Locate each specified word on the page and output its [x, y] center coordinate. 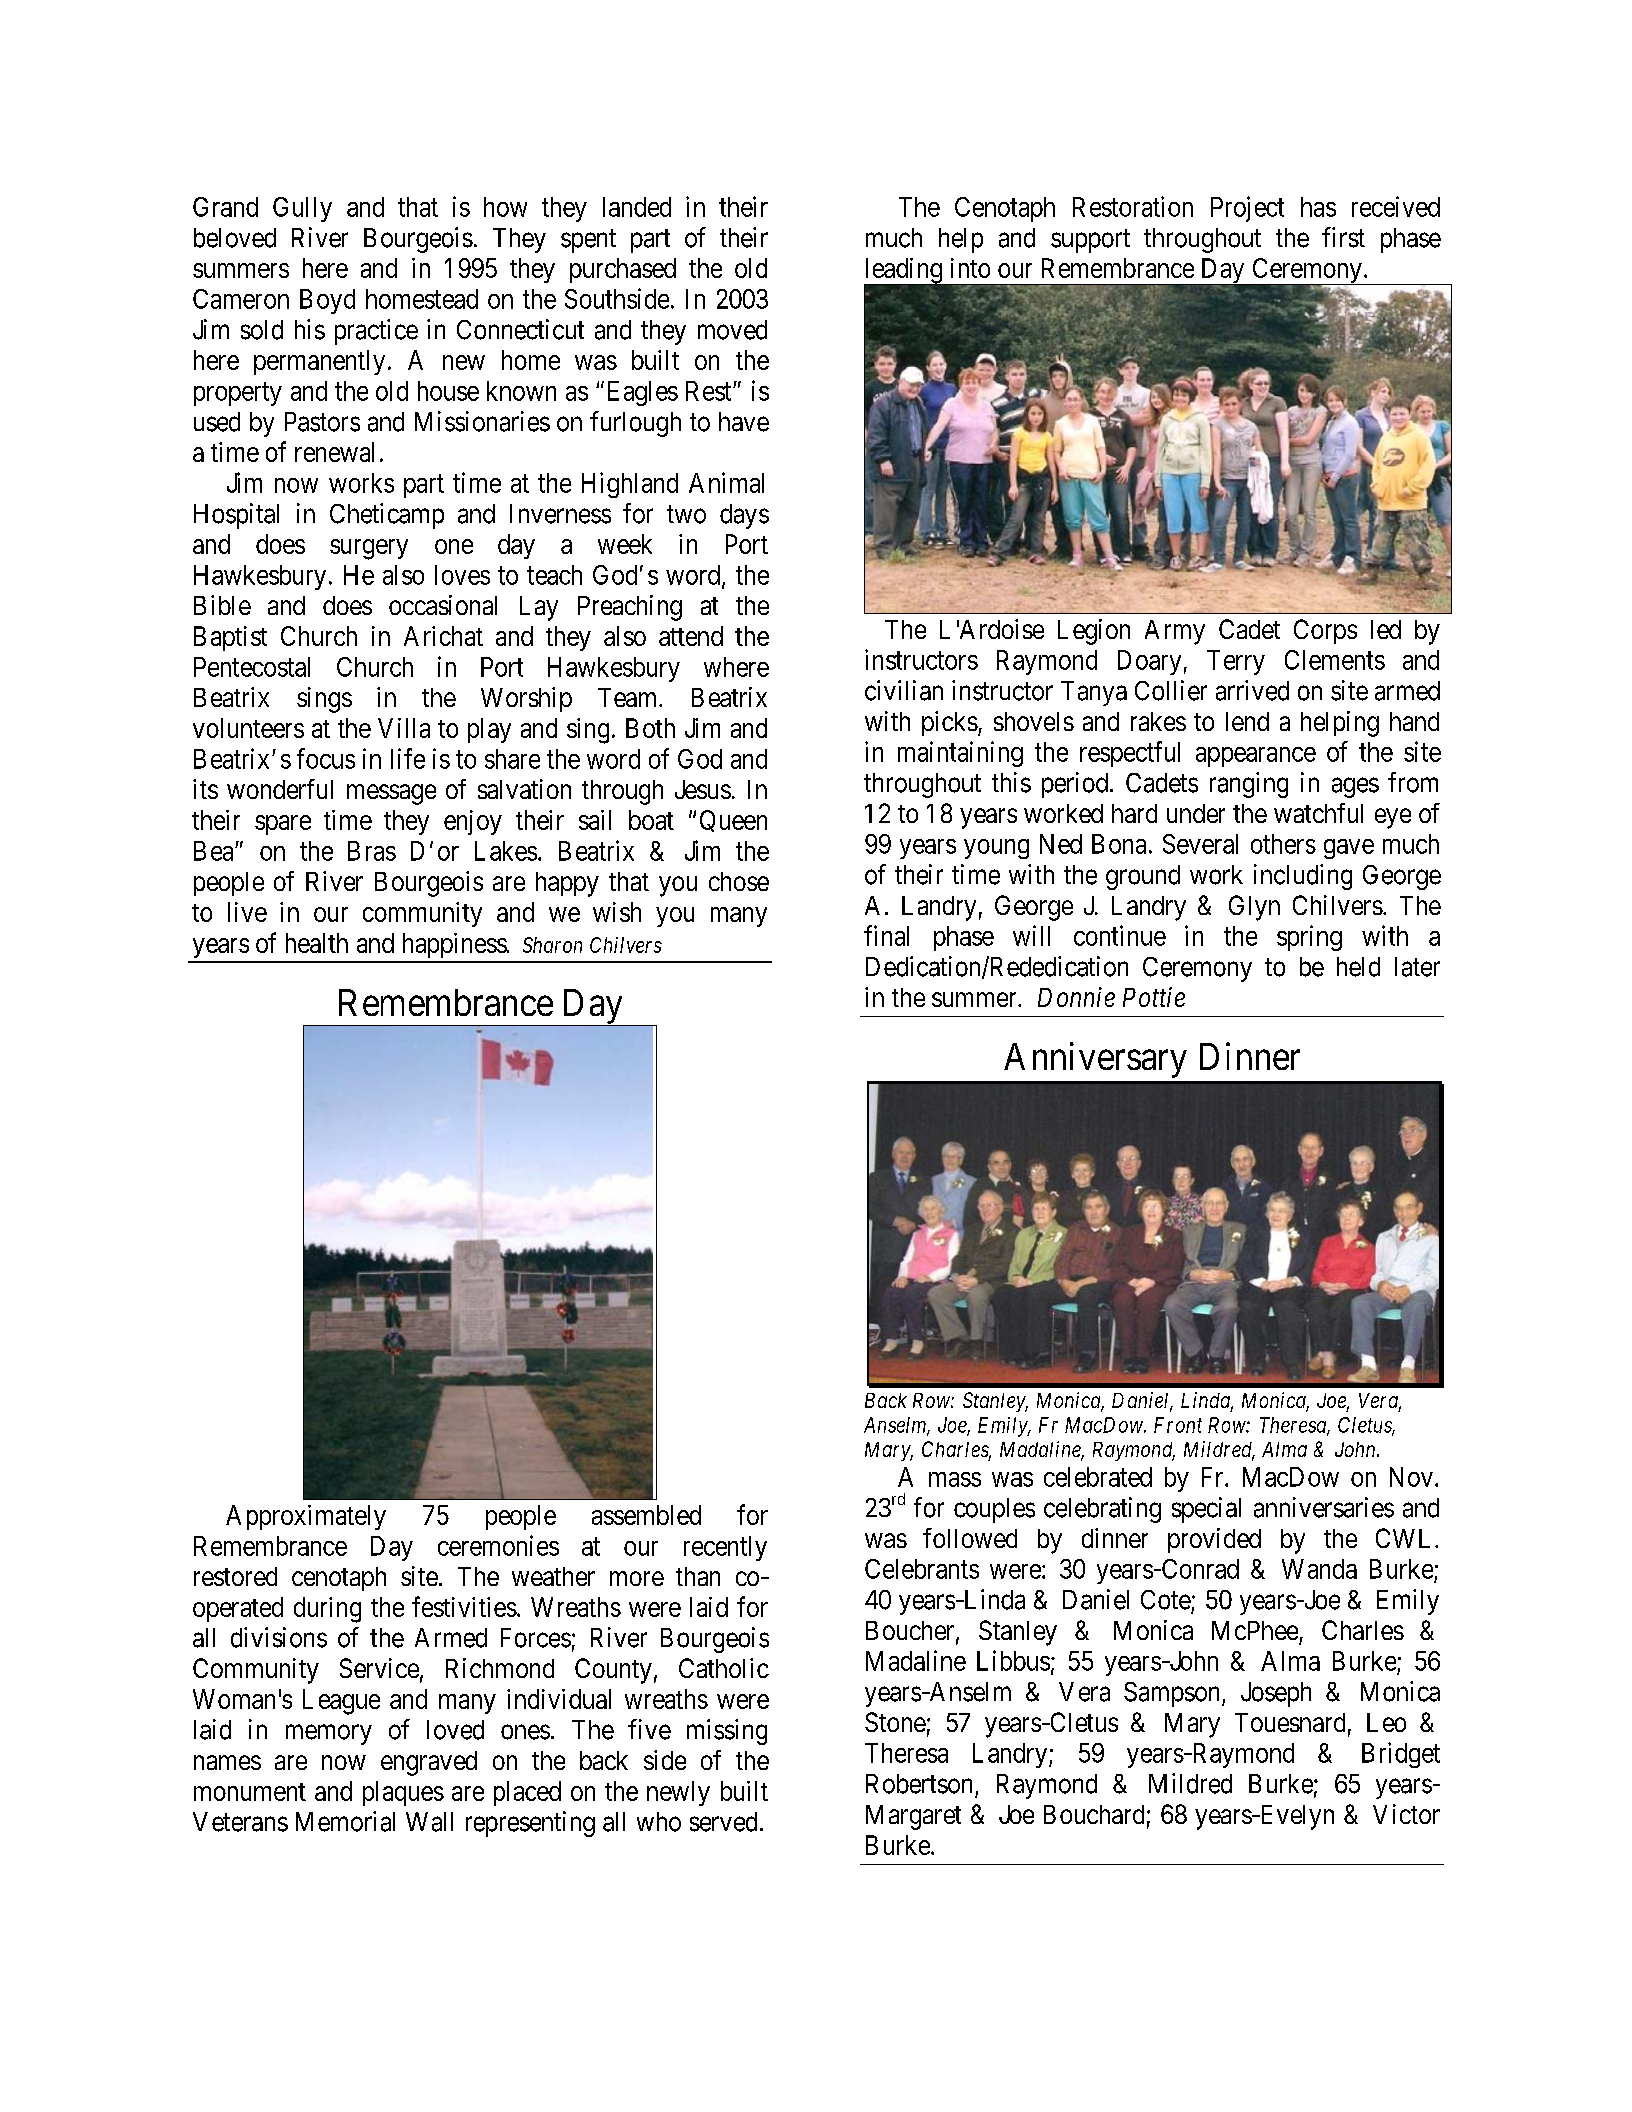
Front [1178, 1425]
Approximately [306, 1517]
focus [326, 758]
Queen [733, 821]
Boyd [327, 301]
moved [732, 330]
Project [1247, 209]
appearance [1256, 757]
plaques [403, 1793]
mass [955, 1479]
